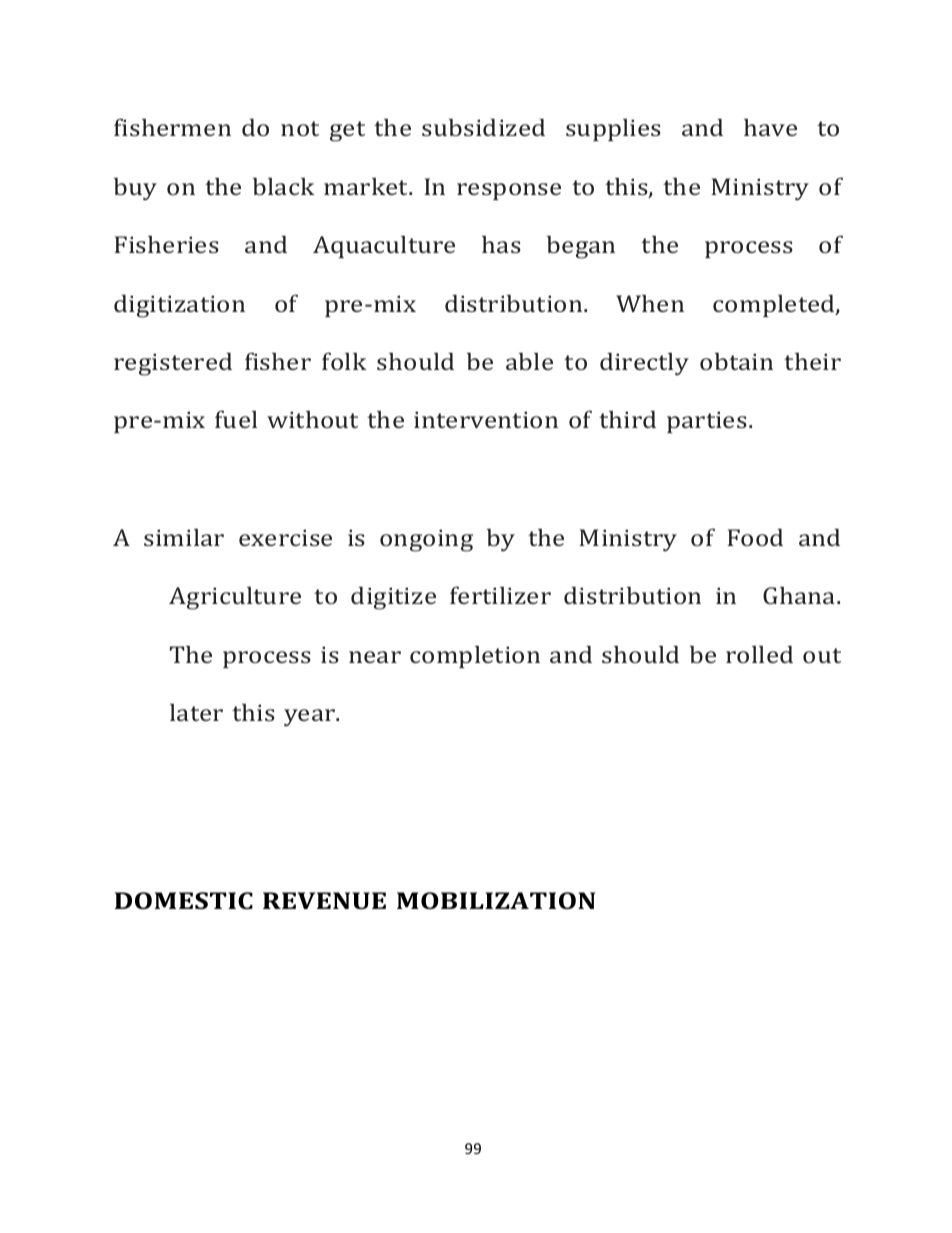 The image size is (952, 1233). Describe the element at coordinates (759, 654) in the page. I see `rolled` at that location.
